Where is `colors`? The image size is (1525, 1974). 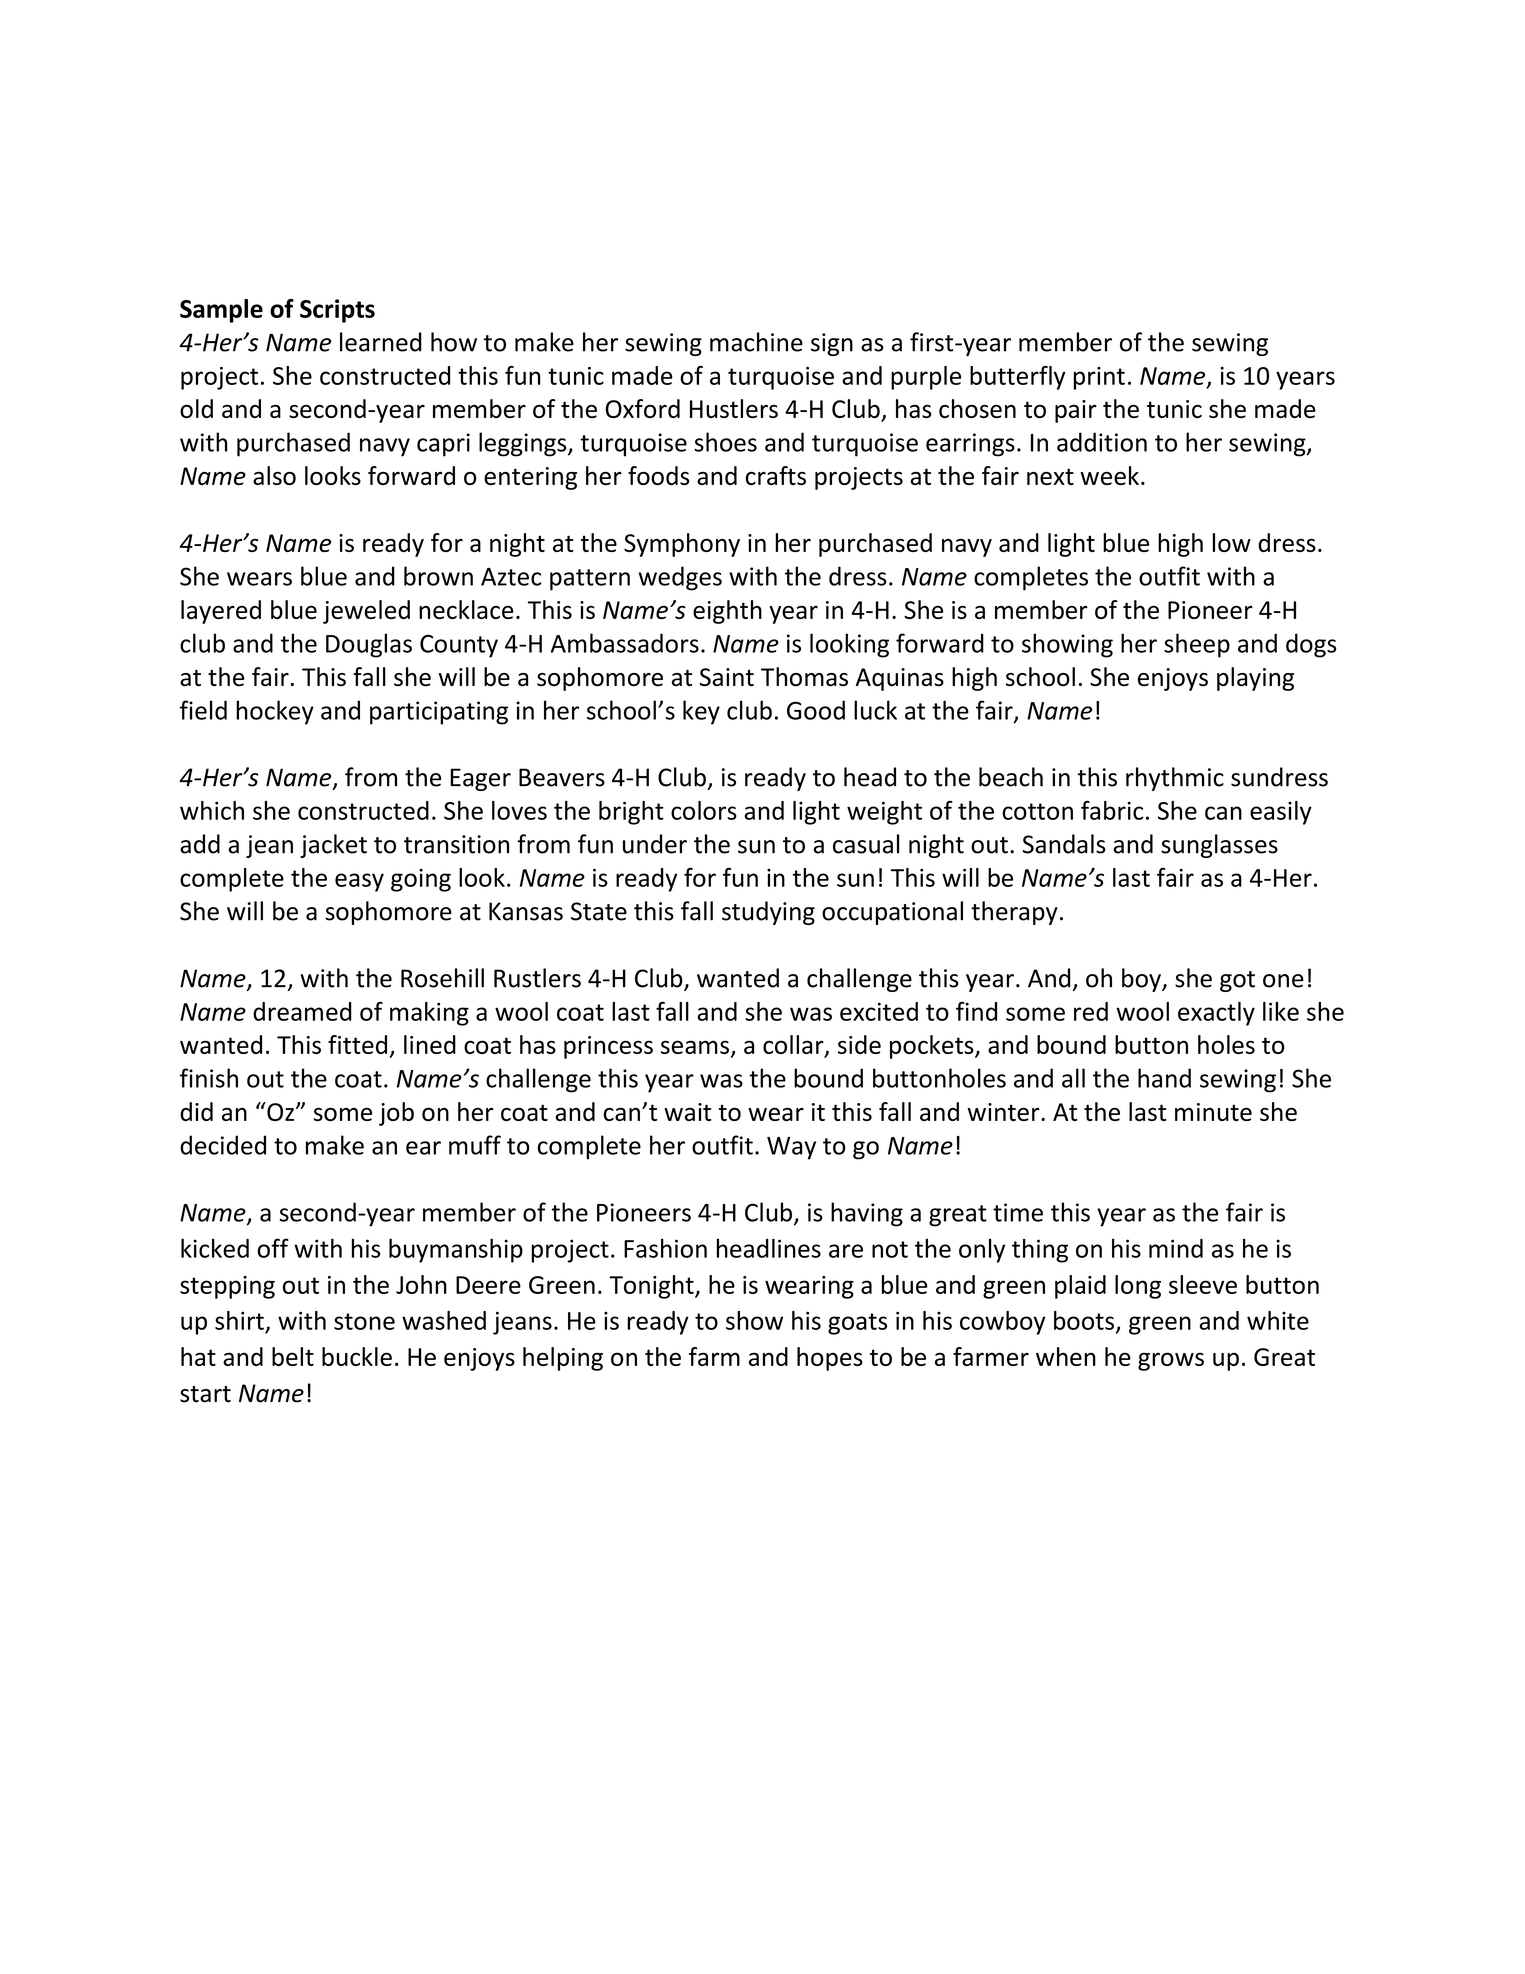
colors is located at coordinates (704, 810).
